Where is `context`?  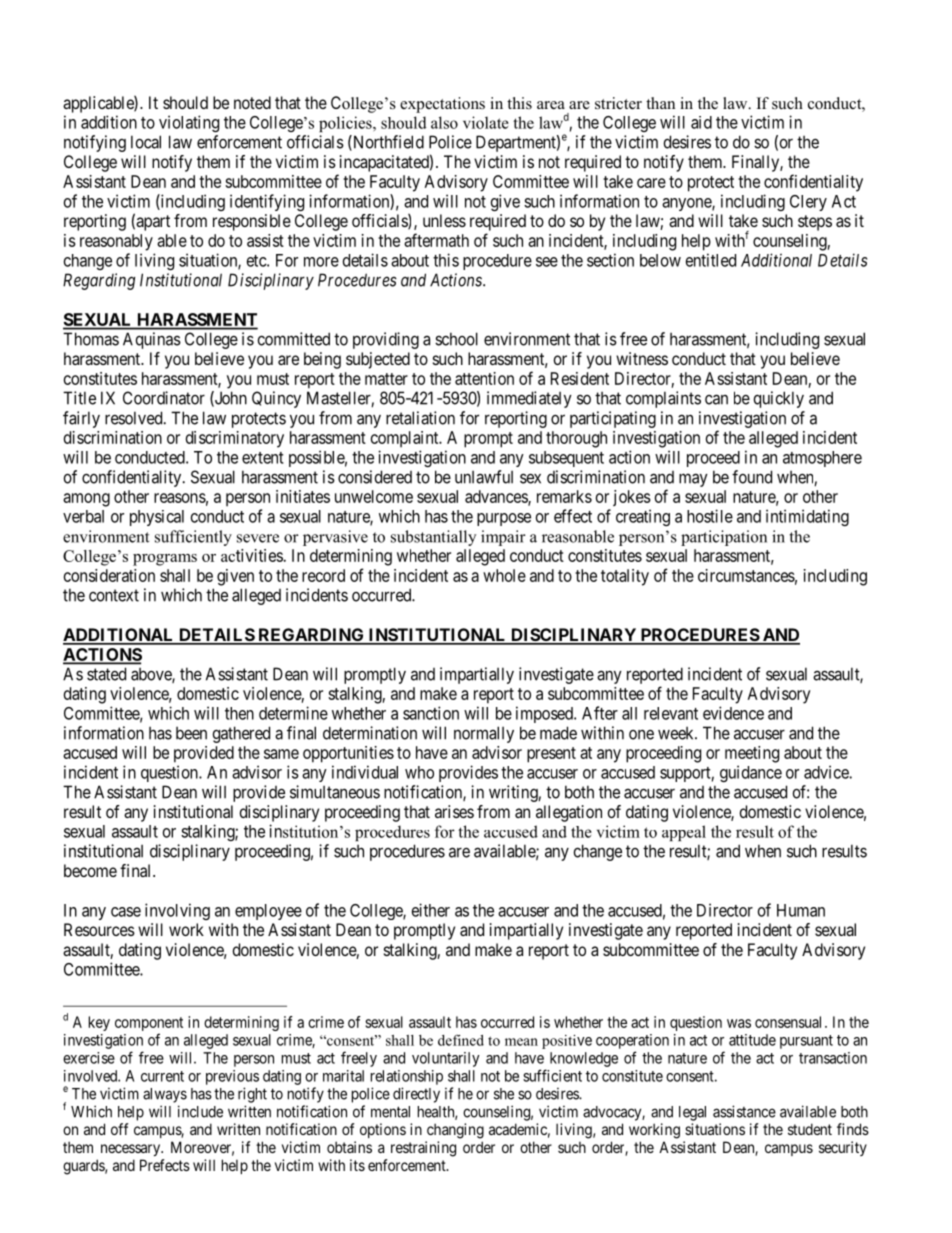 context is located at coordinates (114, 595).
